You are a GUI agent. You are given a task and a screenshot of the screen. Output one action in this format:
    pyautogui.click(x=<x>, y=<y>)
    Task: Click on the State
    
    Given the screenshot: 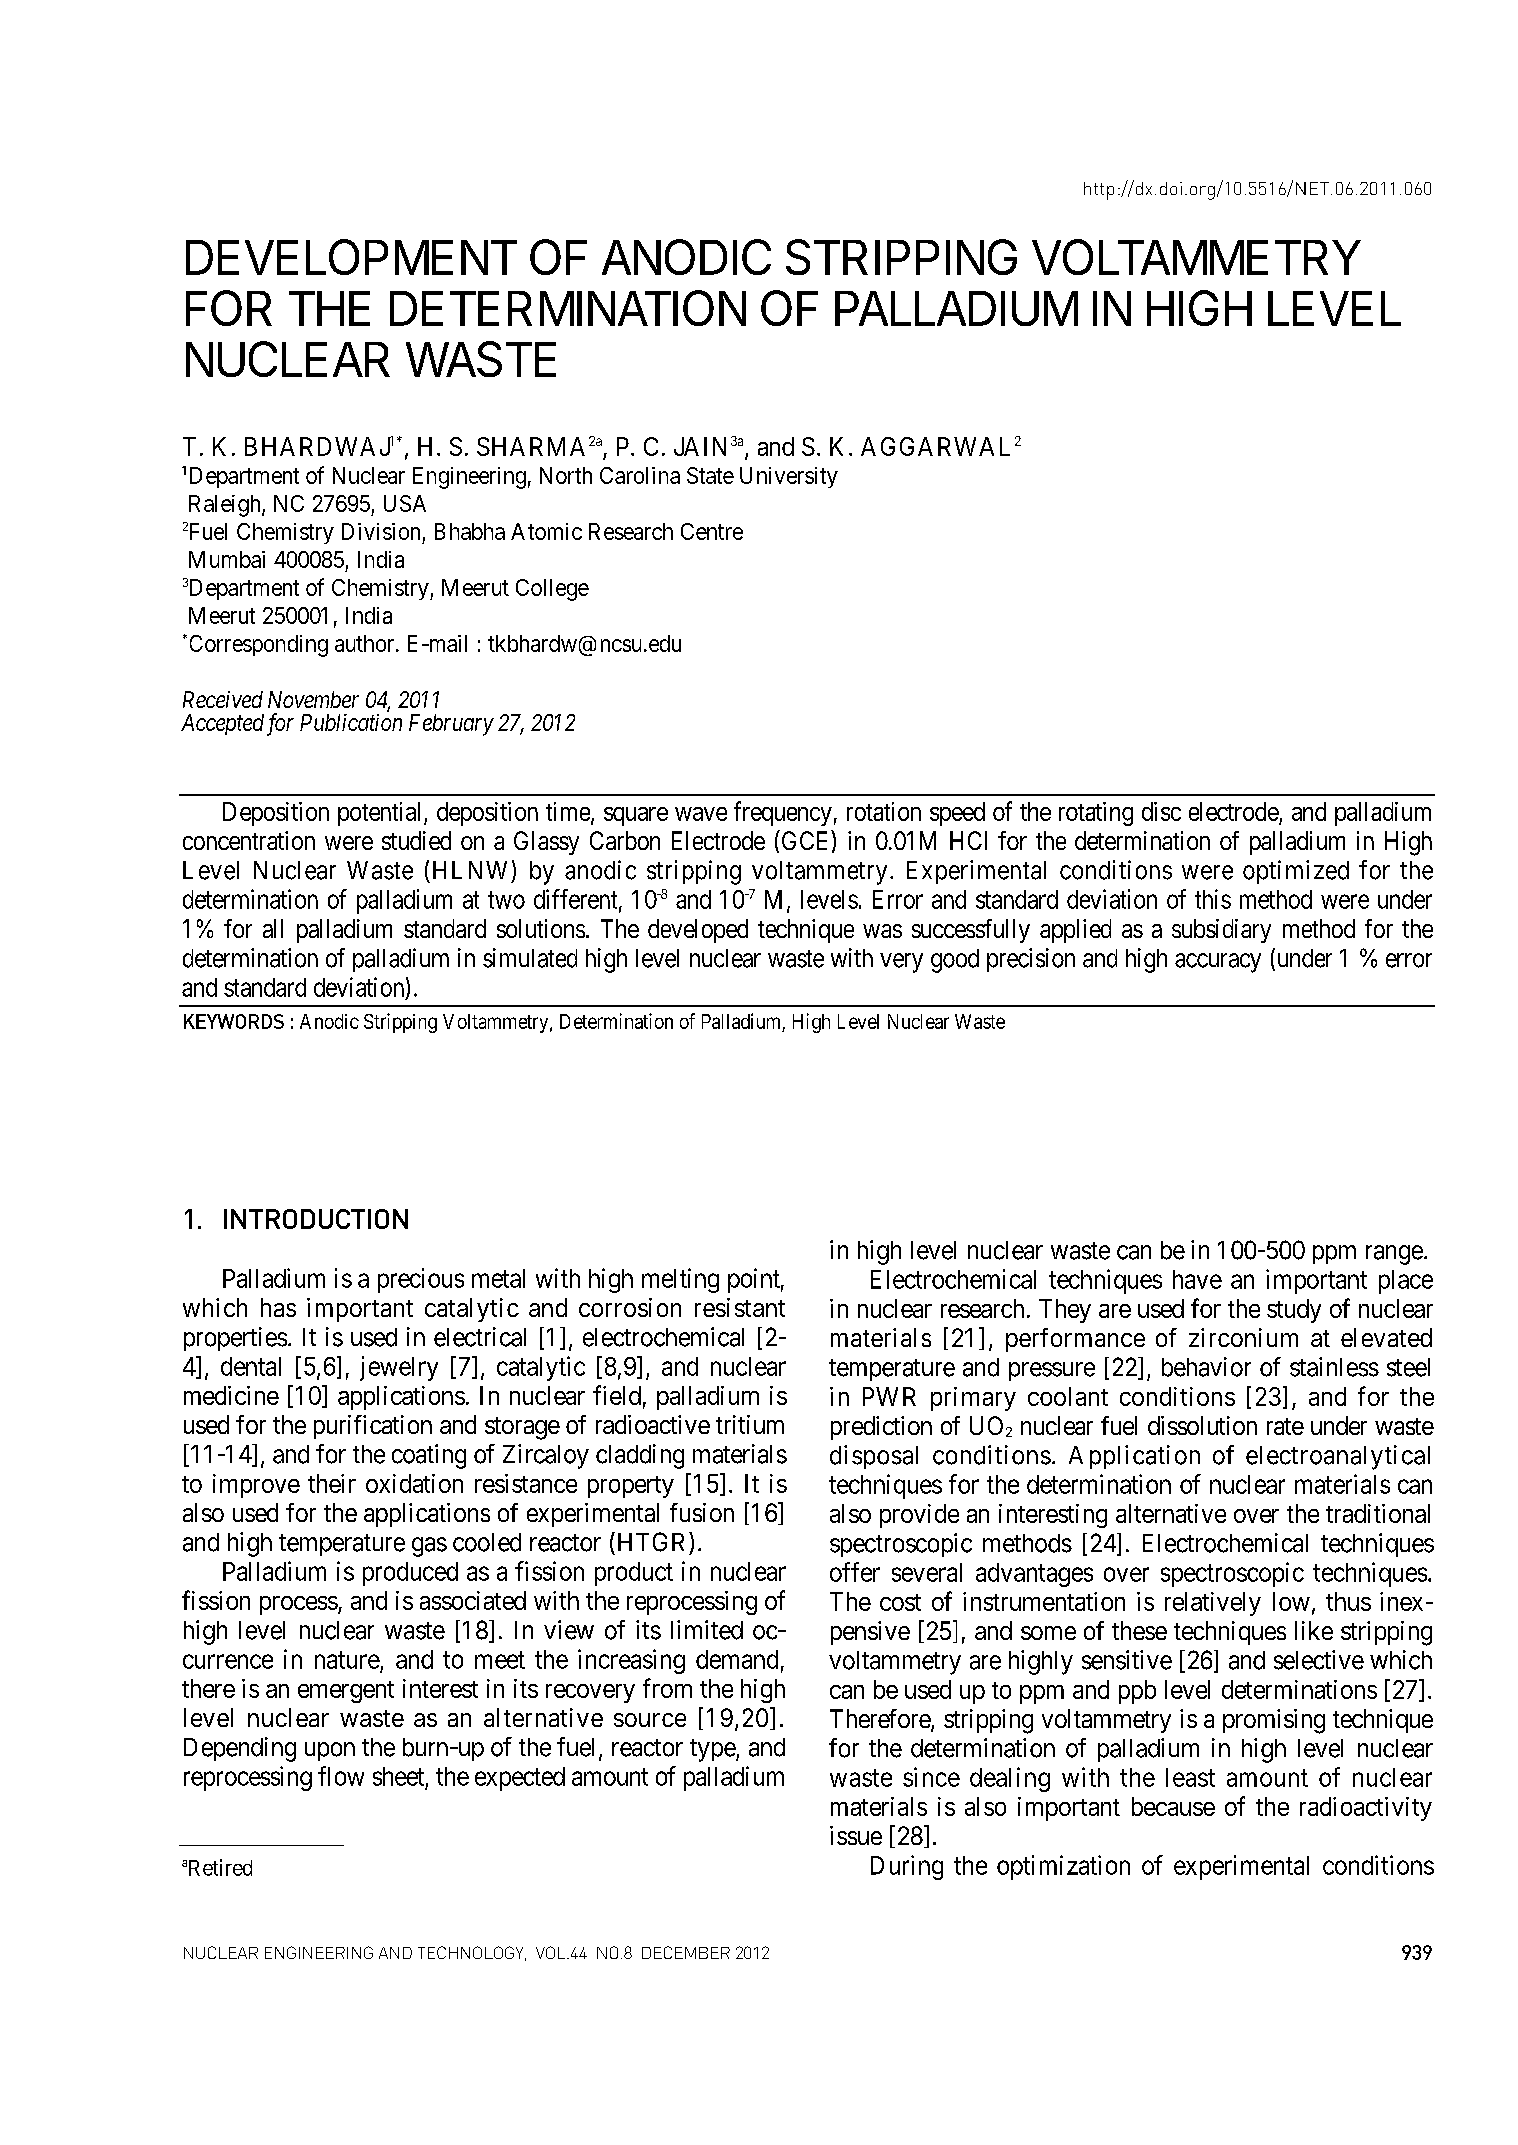 What is the action you would take?
    pyautogui.click(x=710, y=475)
